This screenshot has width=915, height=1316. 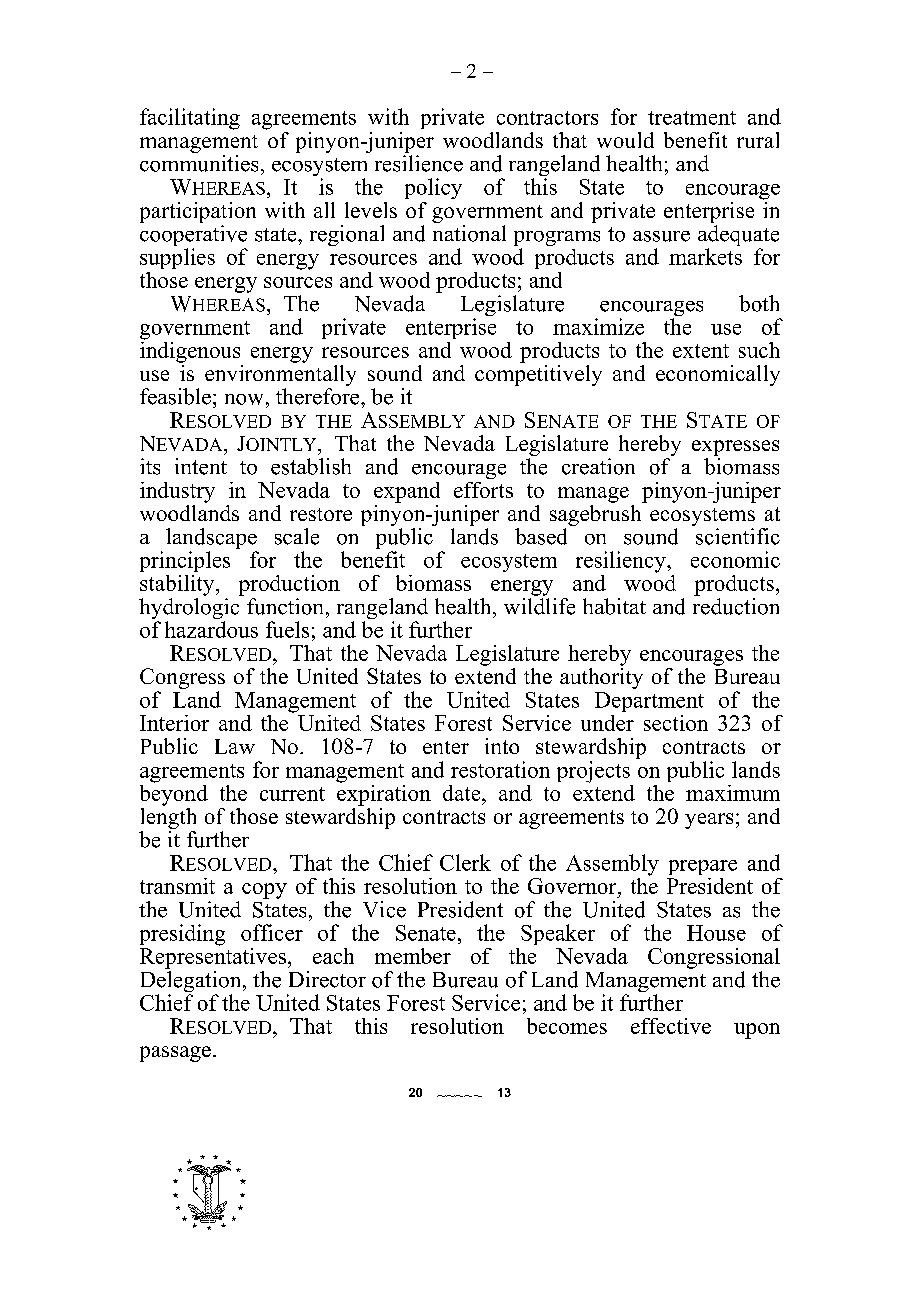 What do you see at coordinates (502, 746) in the screenshot?
I see `into` at bounding box center [502, 746].
